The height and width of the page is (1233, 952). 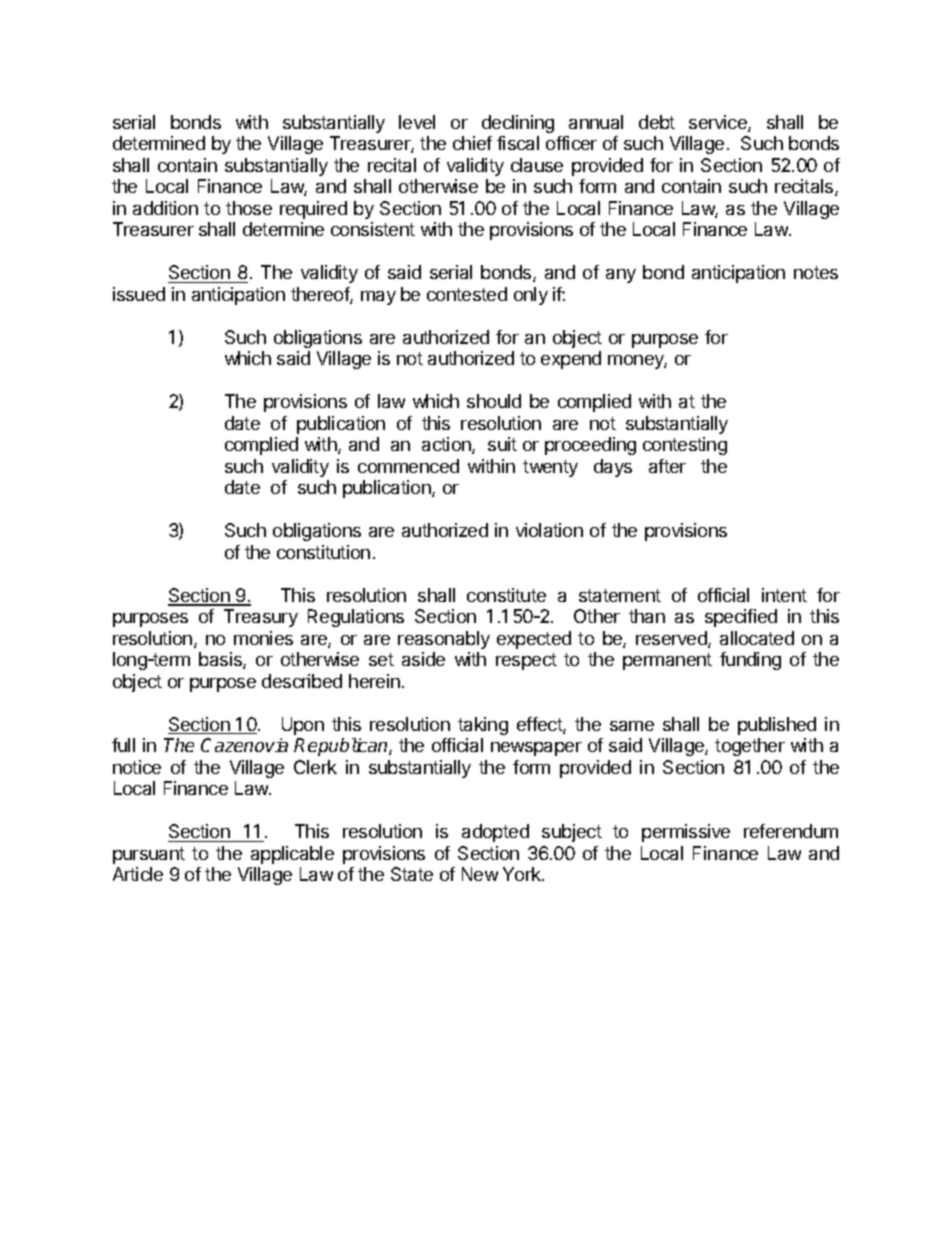 I want to click on specified, so click(x=741, y=618).
